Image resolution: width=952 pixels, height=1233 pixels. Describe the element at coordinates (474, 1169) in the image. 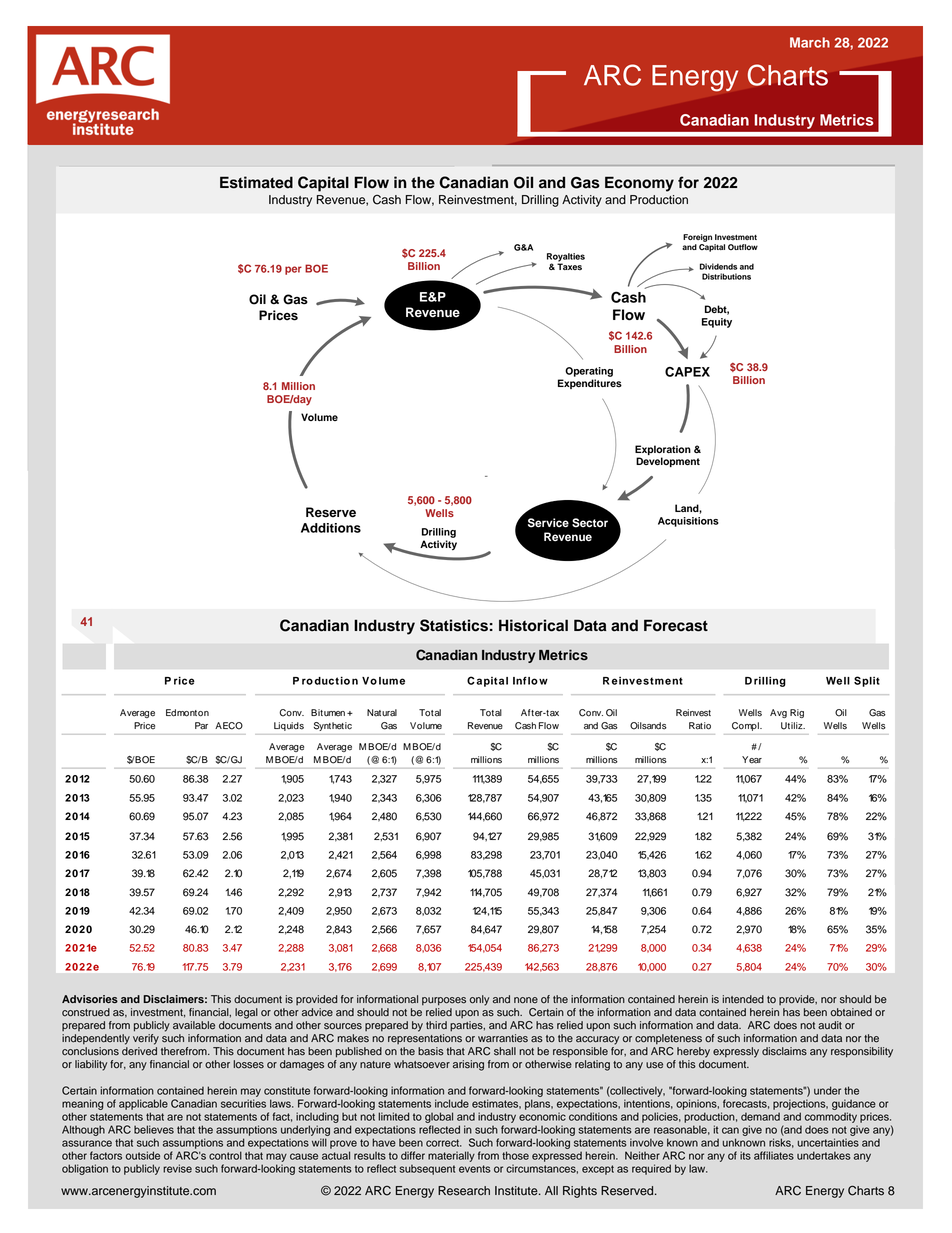

I see `events` at that location.
